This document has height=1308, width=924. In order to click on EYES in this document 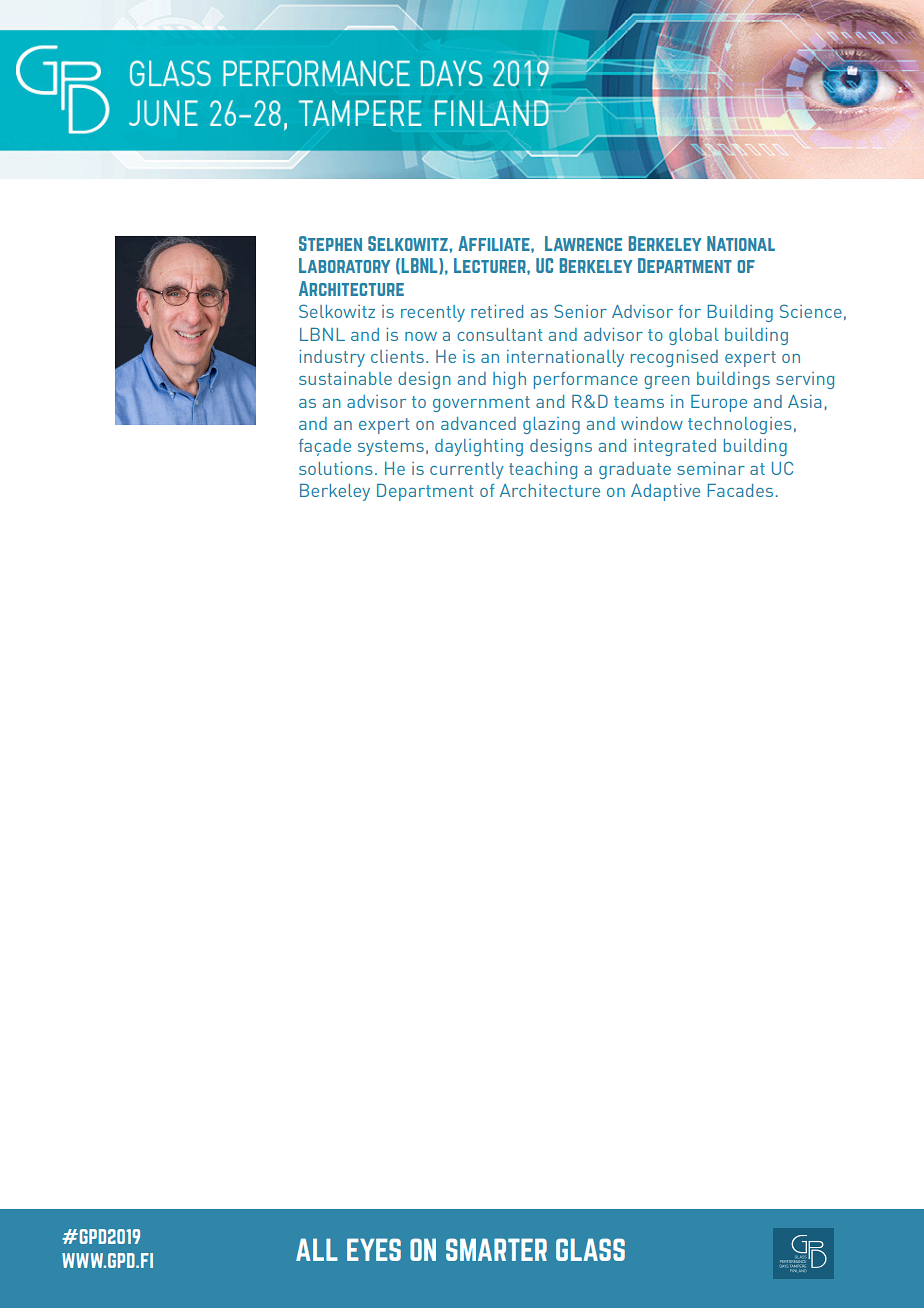, I will do `click(374, 1249)`.
